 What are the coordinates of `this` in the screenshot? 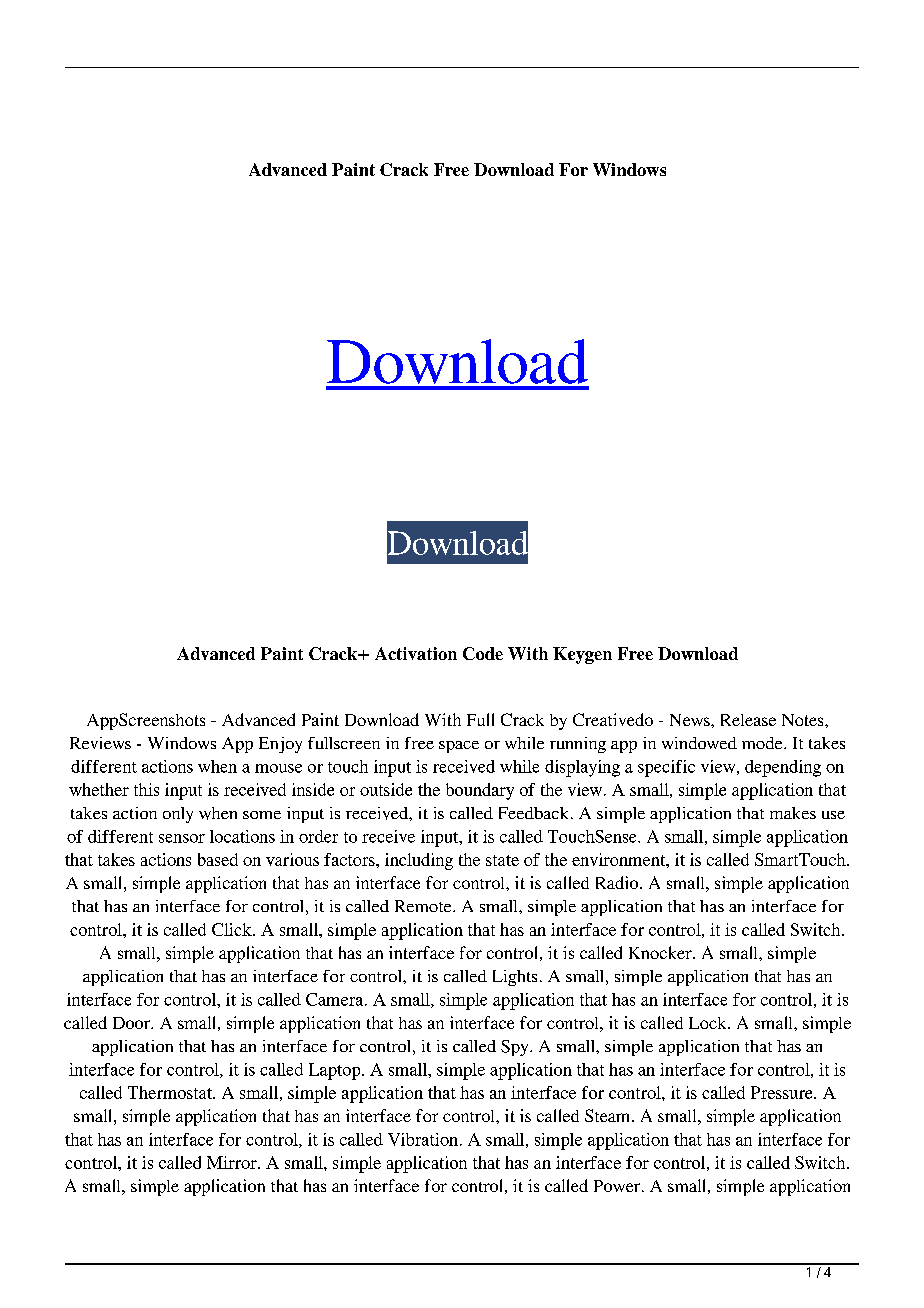 It's located at (146, 789).
